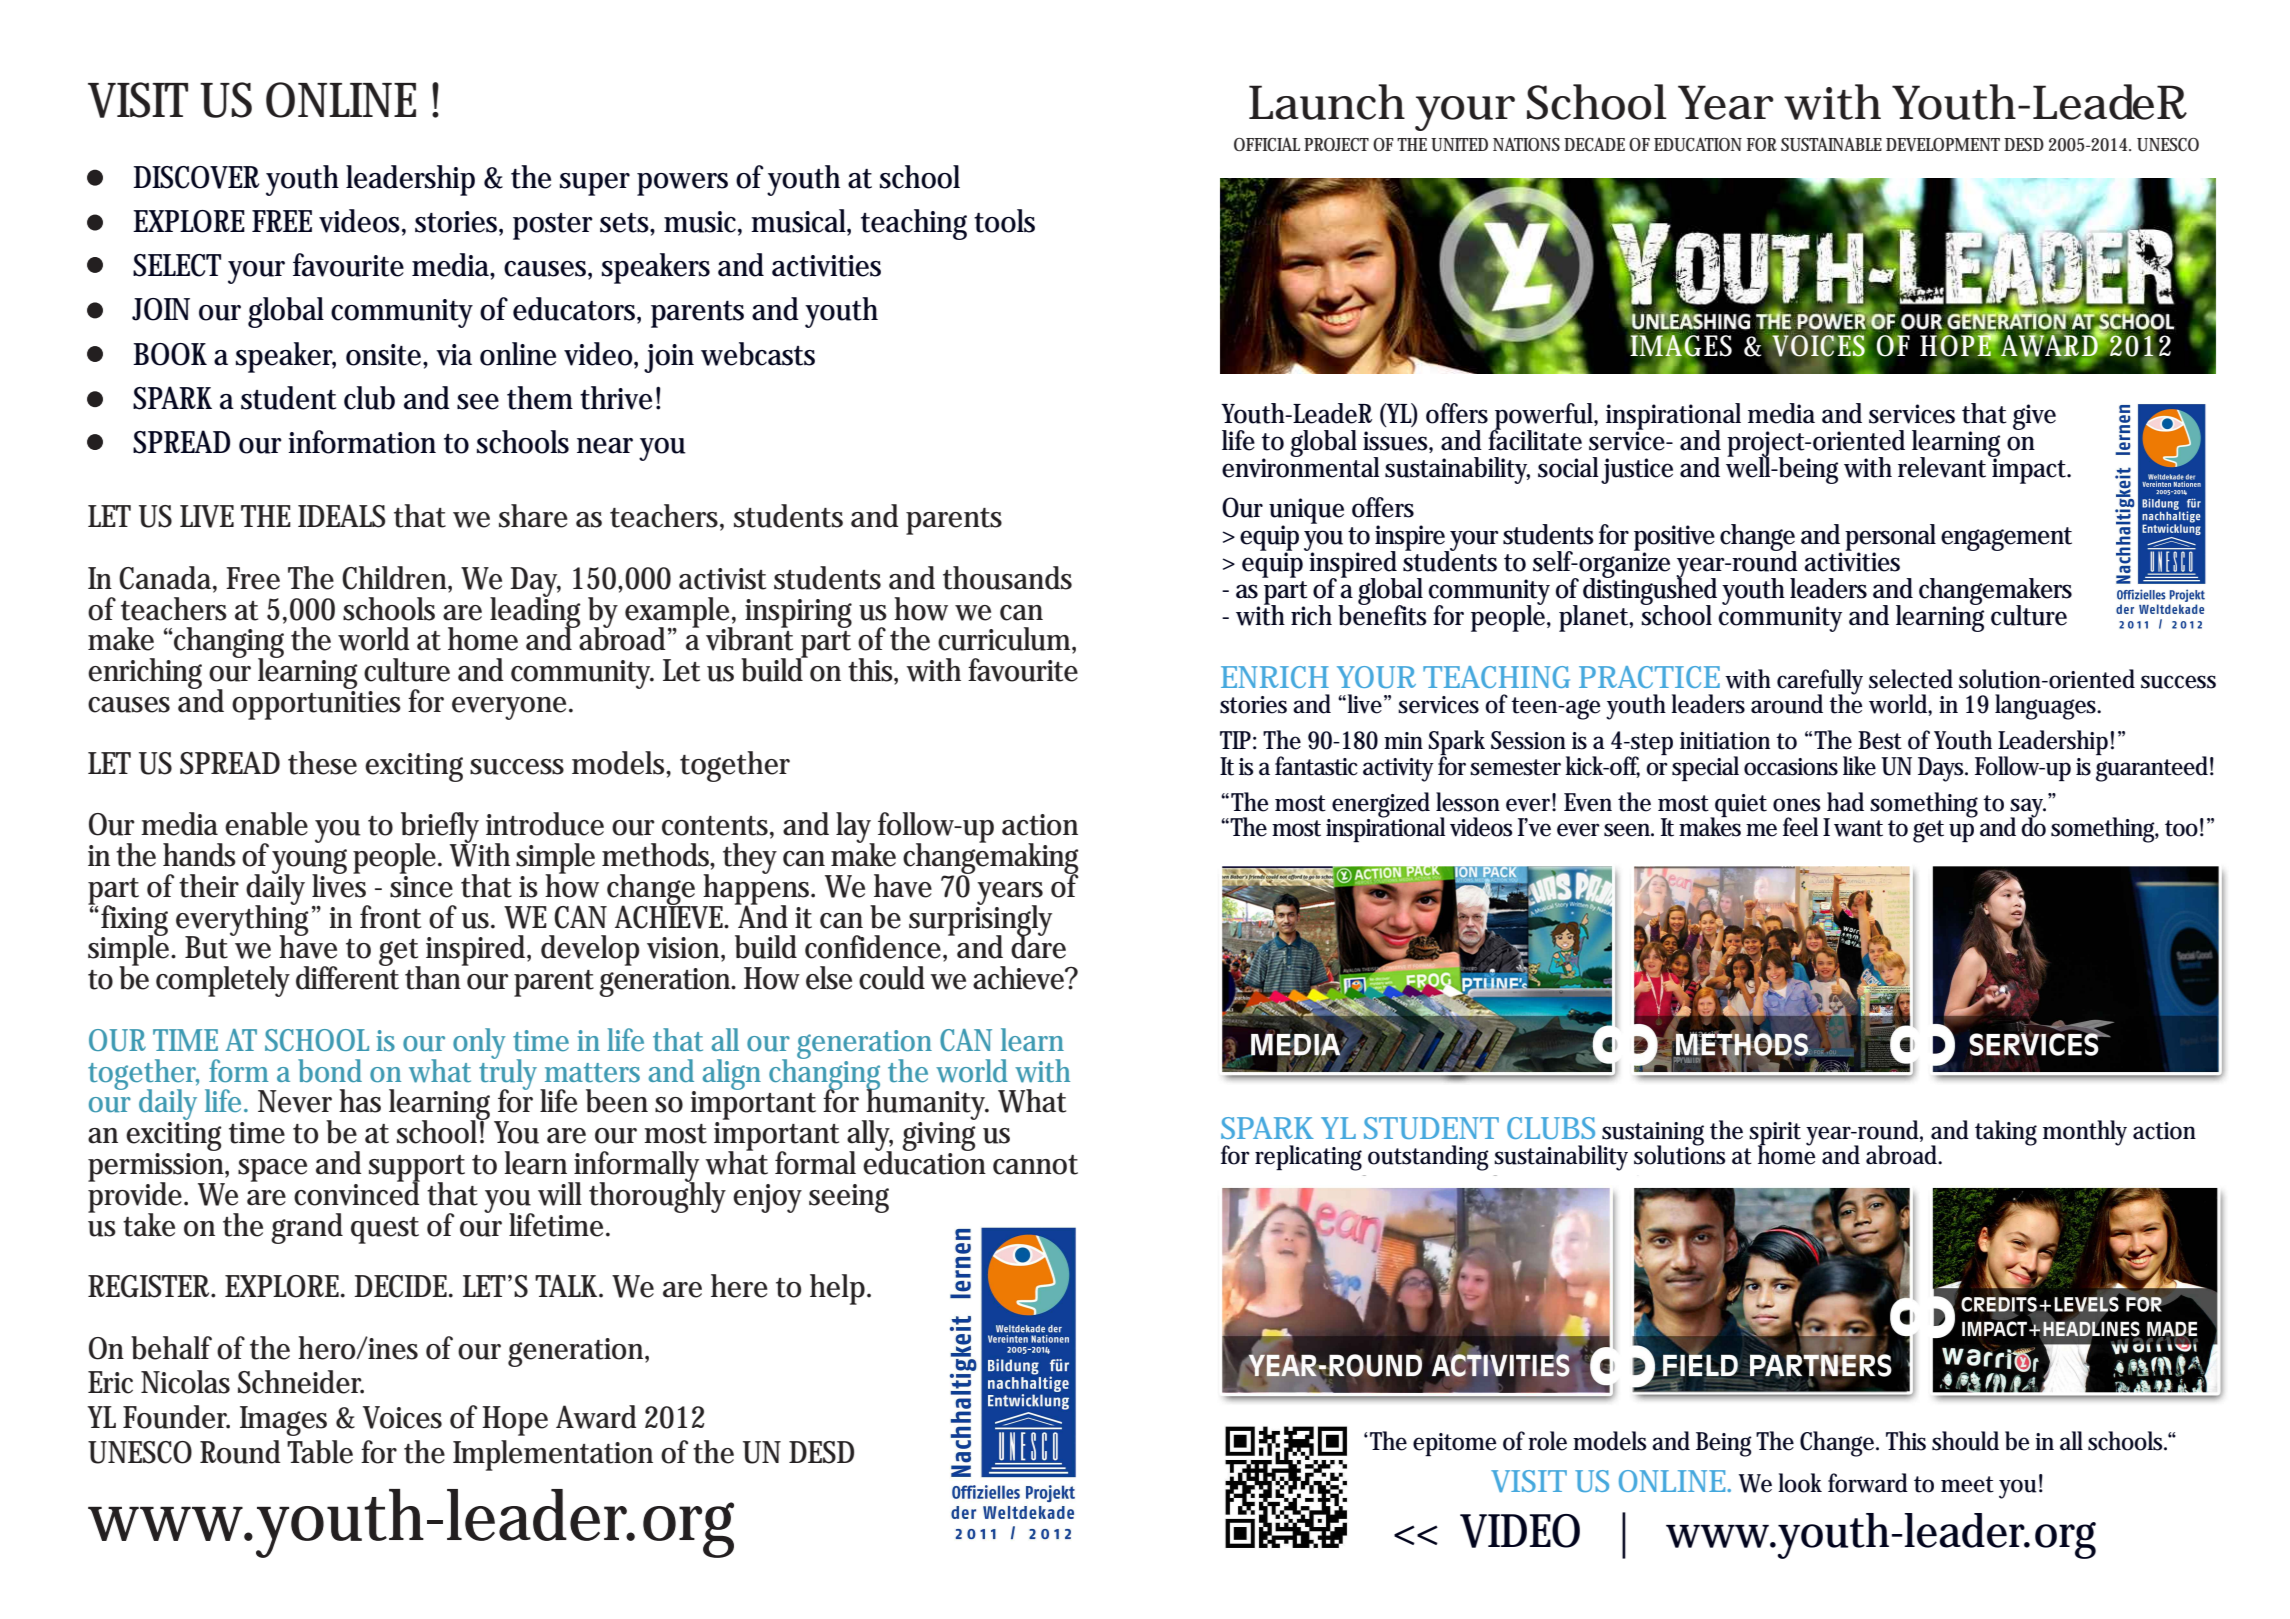  Describe the element at coordinates (1316, 766) in the screenshot. I see `fantastic` at that location.
